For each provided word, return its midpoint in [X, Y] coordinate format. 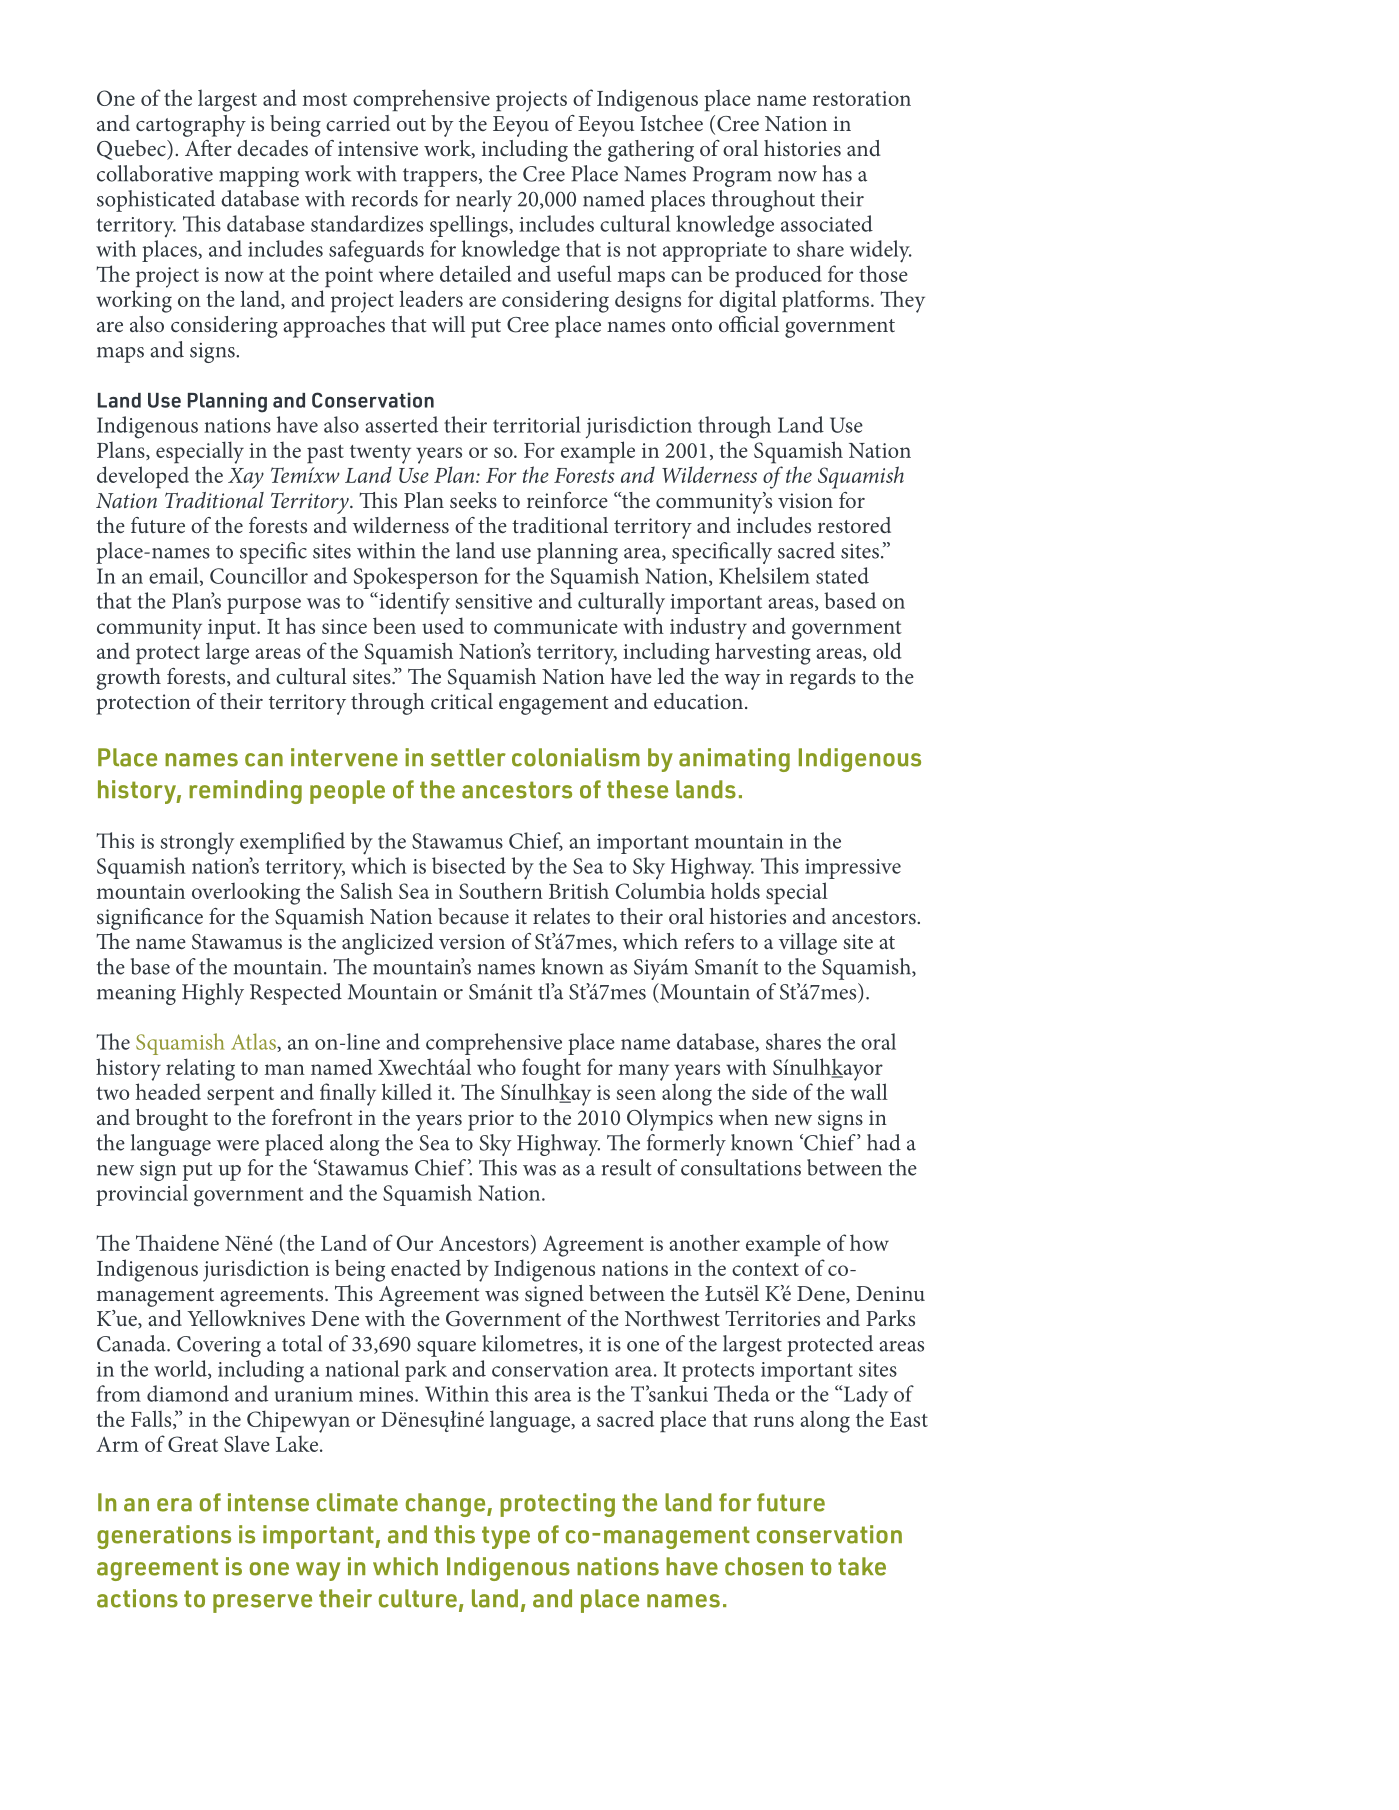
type [506, 1537]
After [208, 148]
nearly [484, 201]
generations [164, 1537]
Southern [501, 890]
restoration [862, 98]
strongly [197, 843]
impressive [853, 869]
